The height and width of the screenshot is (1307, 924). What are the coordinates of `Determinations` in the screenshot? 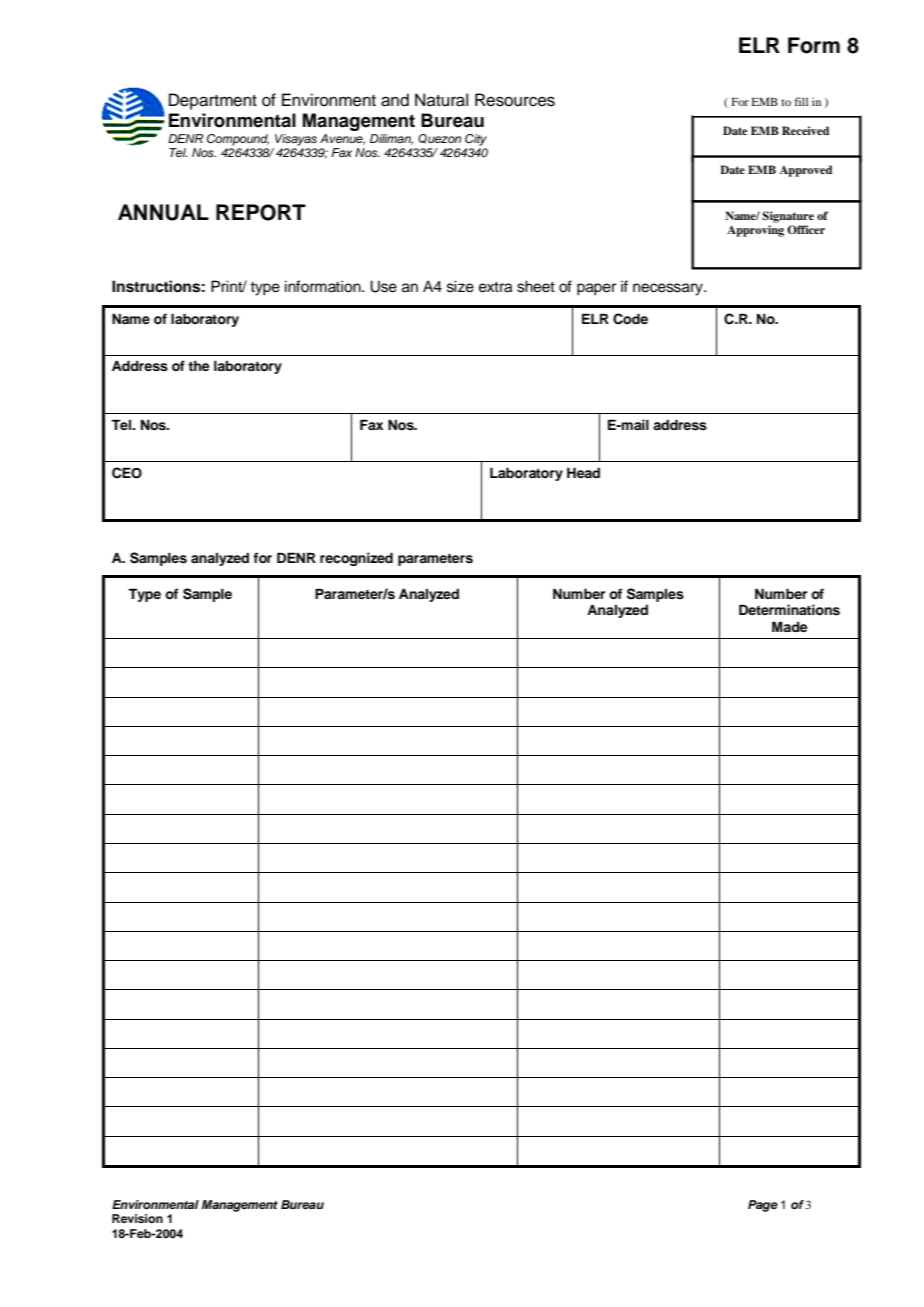 It's located at (789, 610).
